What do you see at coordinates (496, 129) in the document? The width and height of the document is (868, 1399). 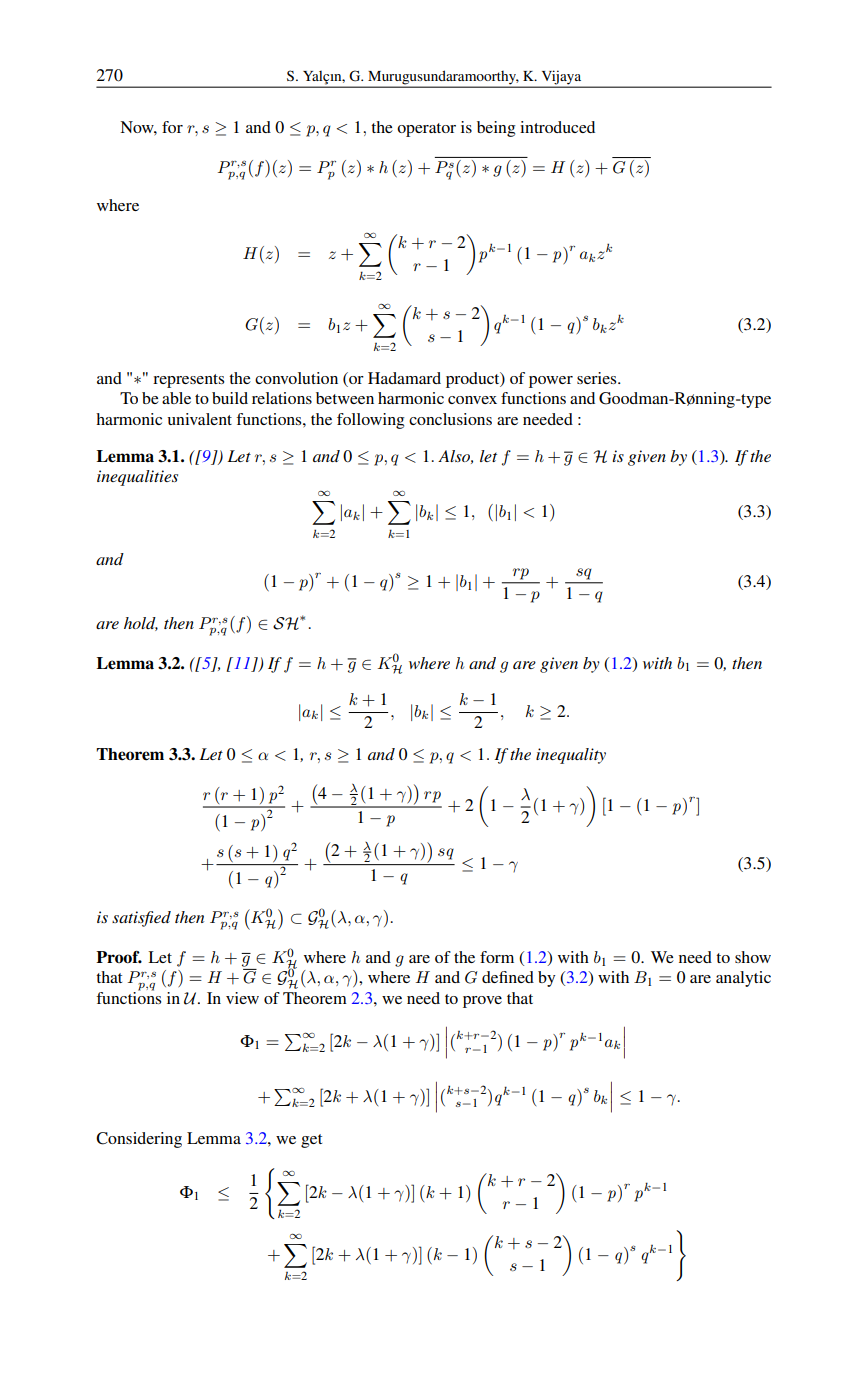 I see `being` at bounding box center [496, 129].
